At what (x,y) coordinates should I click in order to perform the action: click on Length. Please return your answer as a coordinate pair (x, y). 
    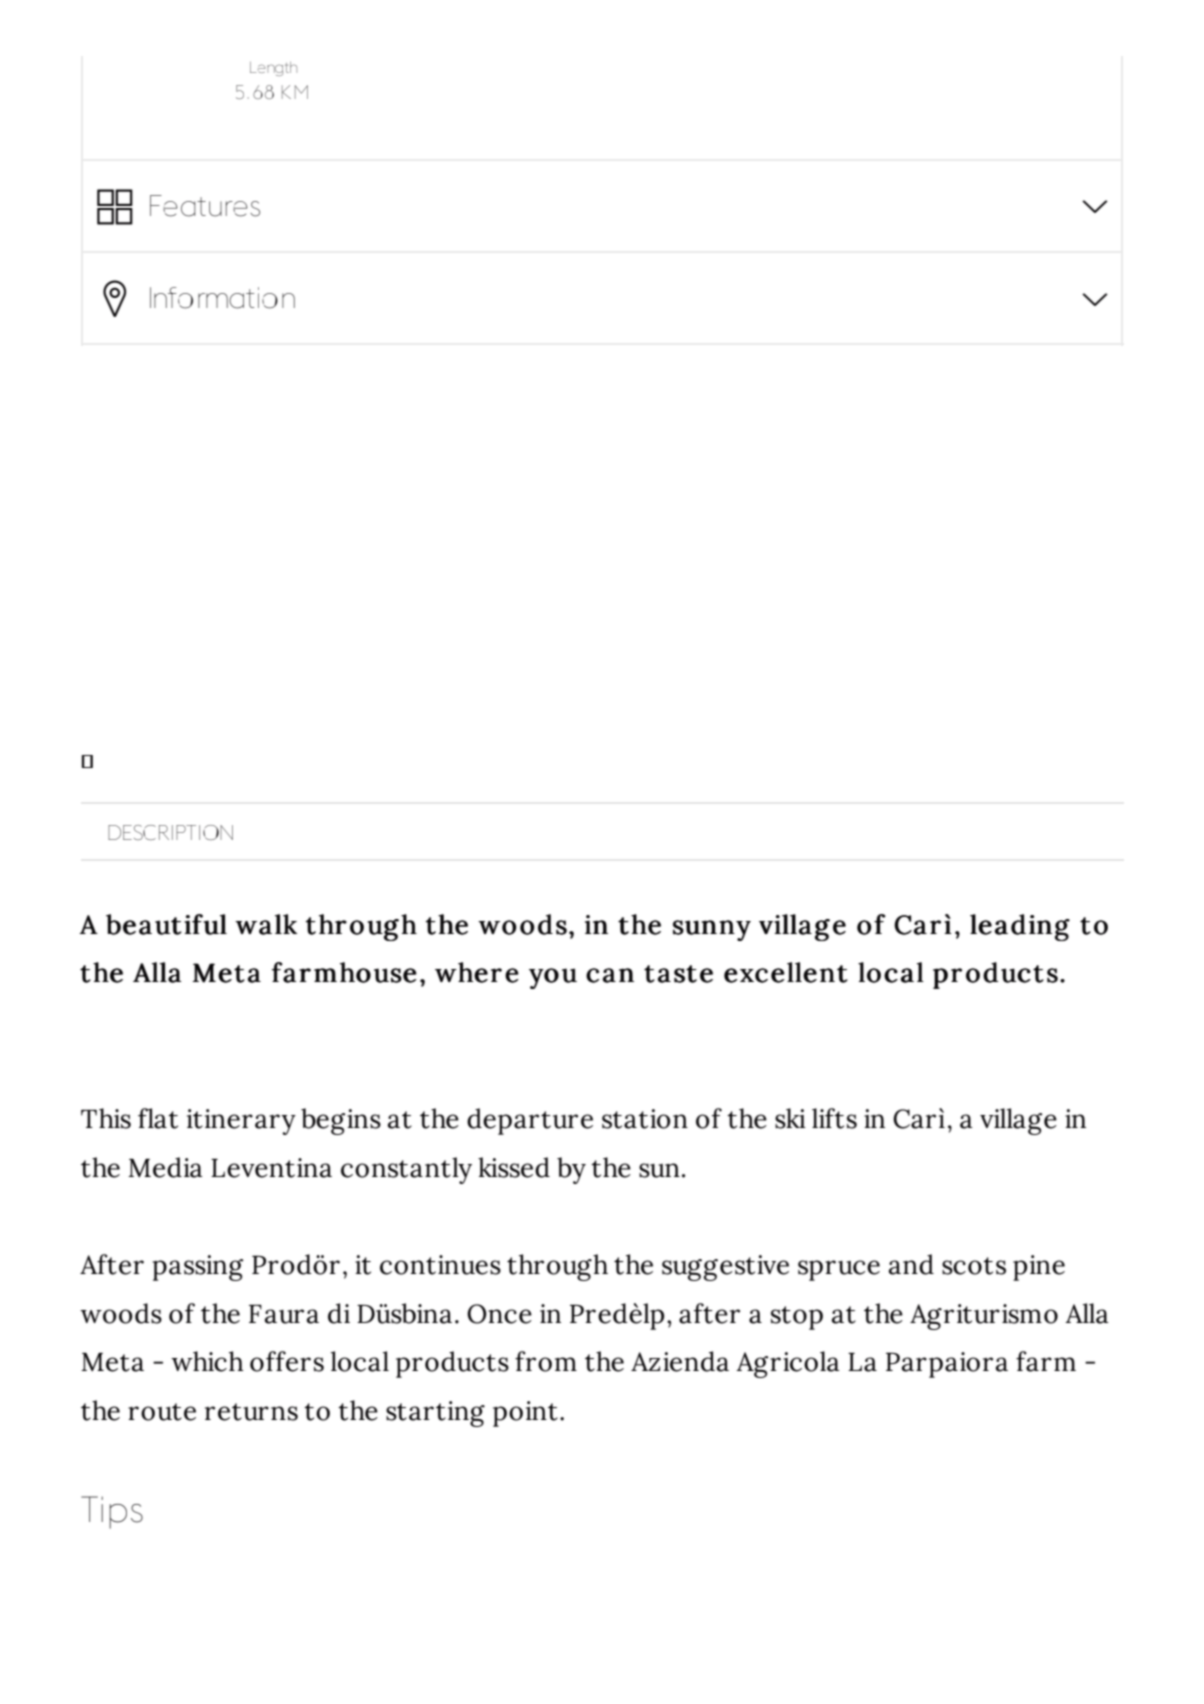
    Looking at the image, I should click on (273, 69).
